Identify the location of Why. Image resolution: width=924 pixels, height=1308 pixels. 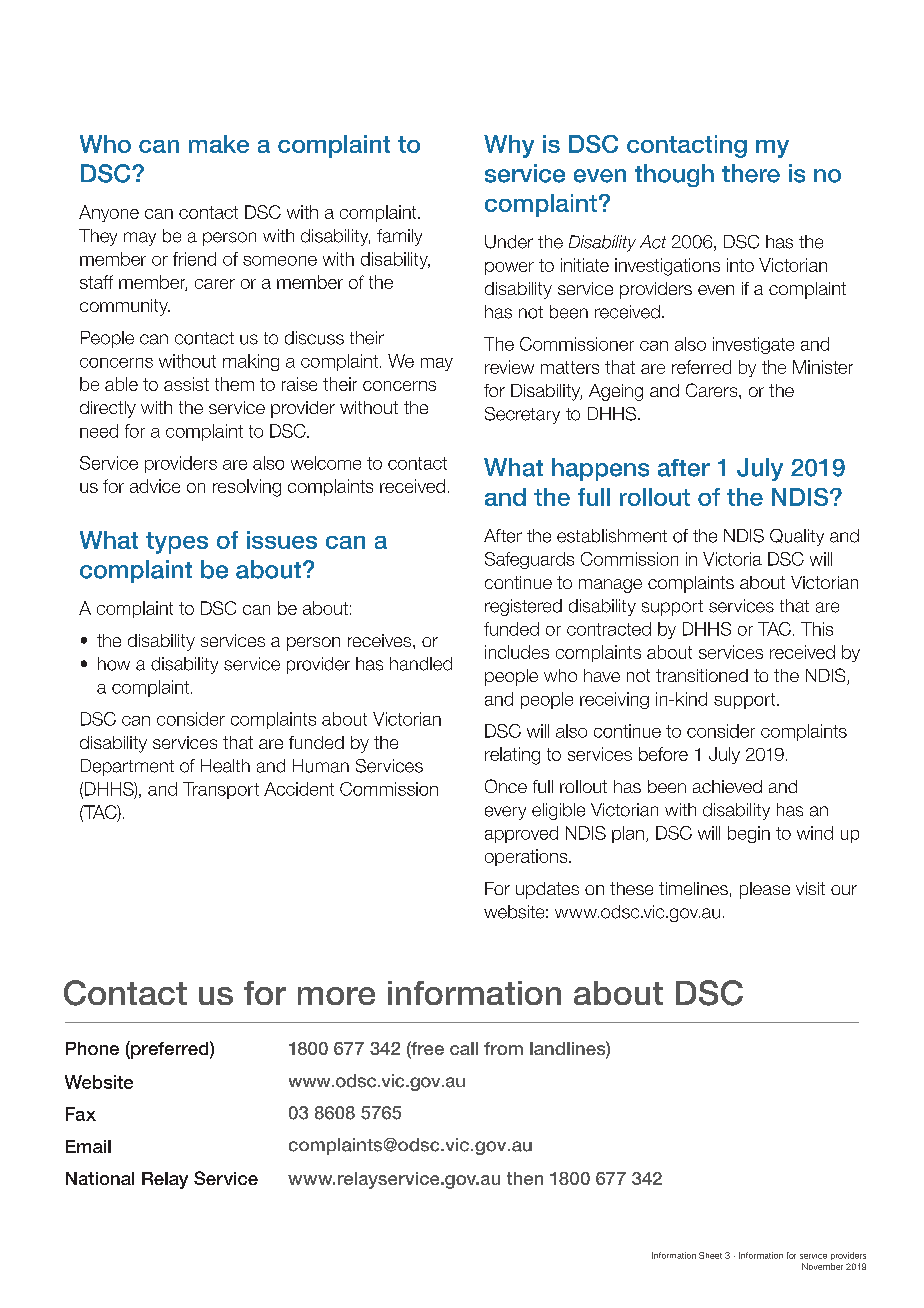
(509, 146).
